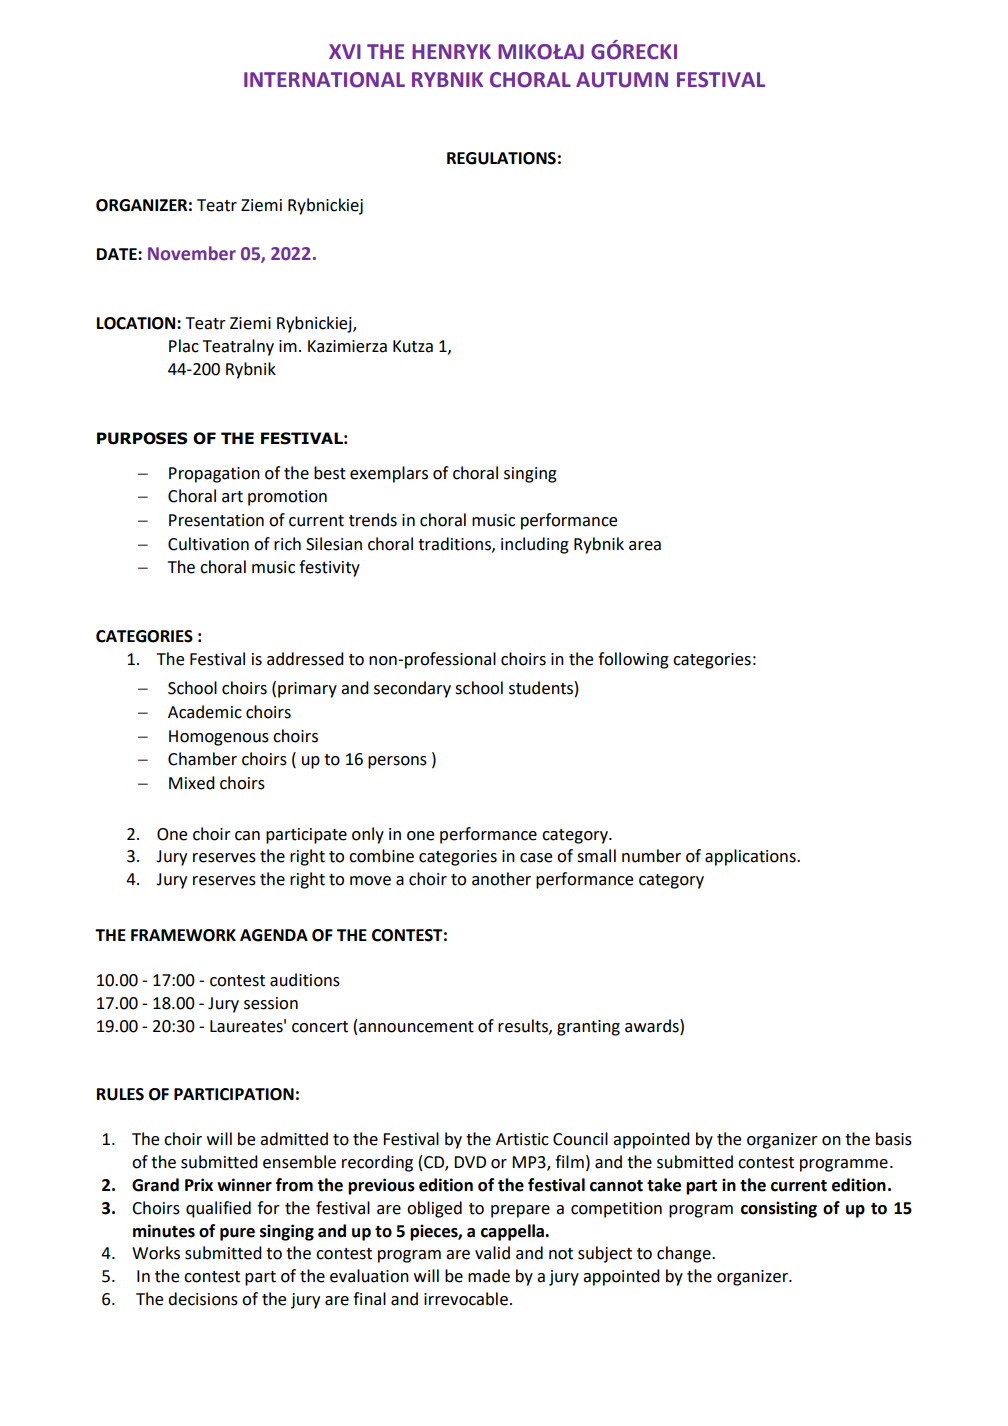  I want to click on AUTUMN, so click(622, 80).
